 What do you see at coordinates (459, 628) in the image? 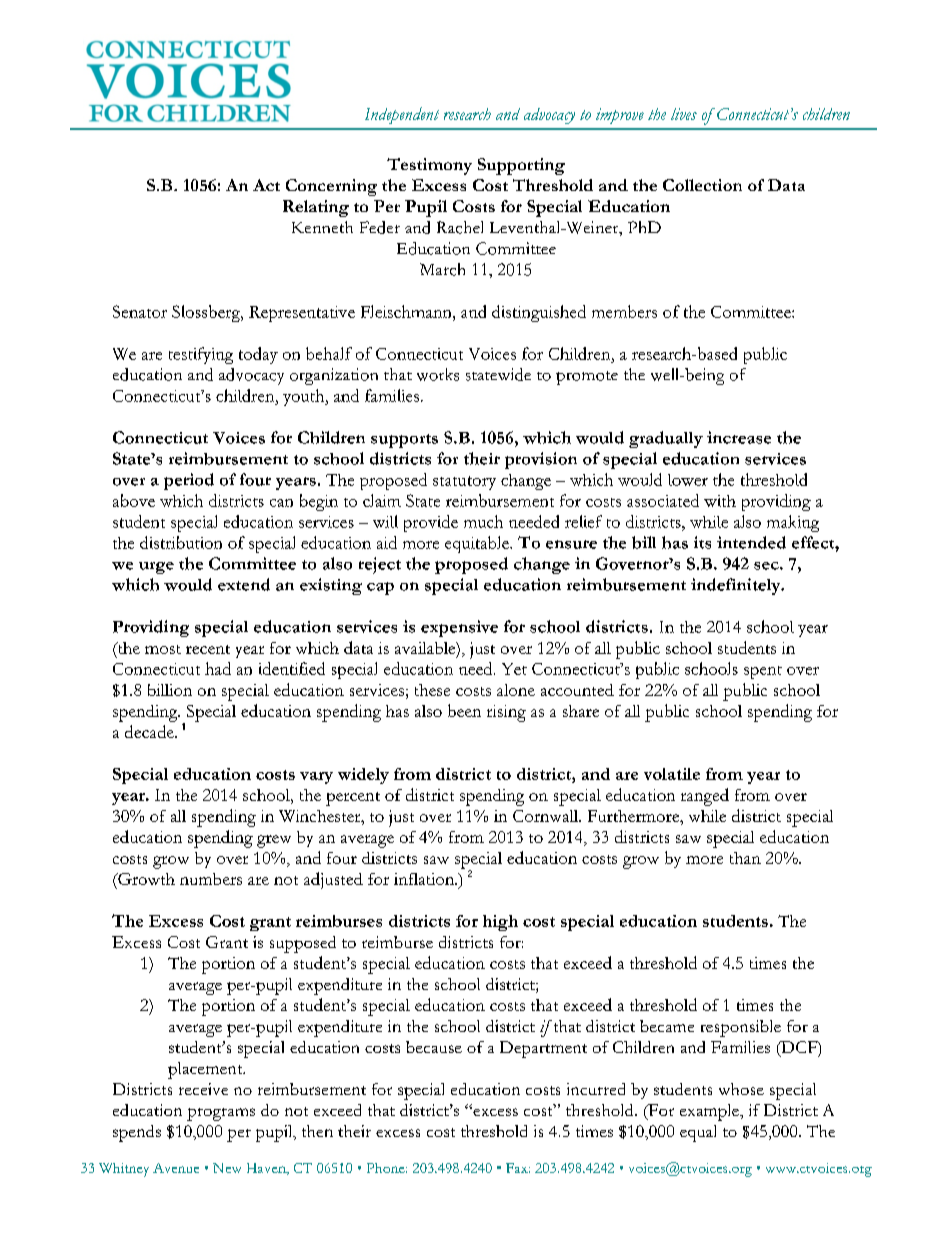
I see `expensive` at bounding box center [459, 628].
